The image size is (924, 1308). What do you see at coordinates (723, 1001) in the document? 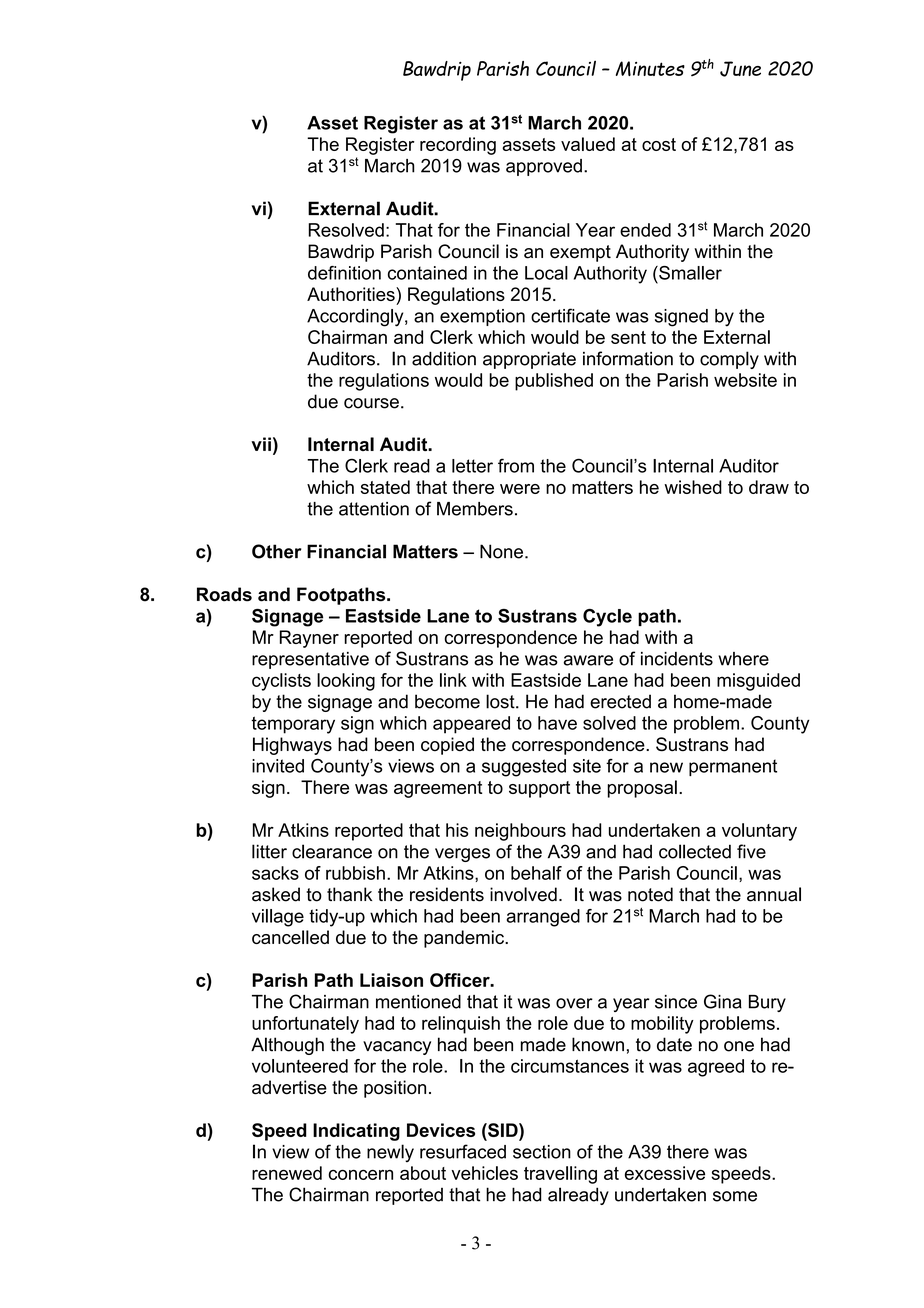
I see `Gina` at bounding box center [723, 1001].
